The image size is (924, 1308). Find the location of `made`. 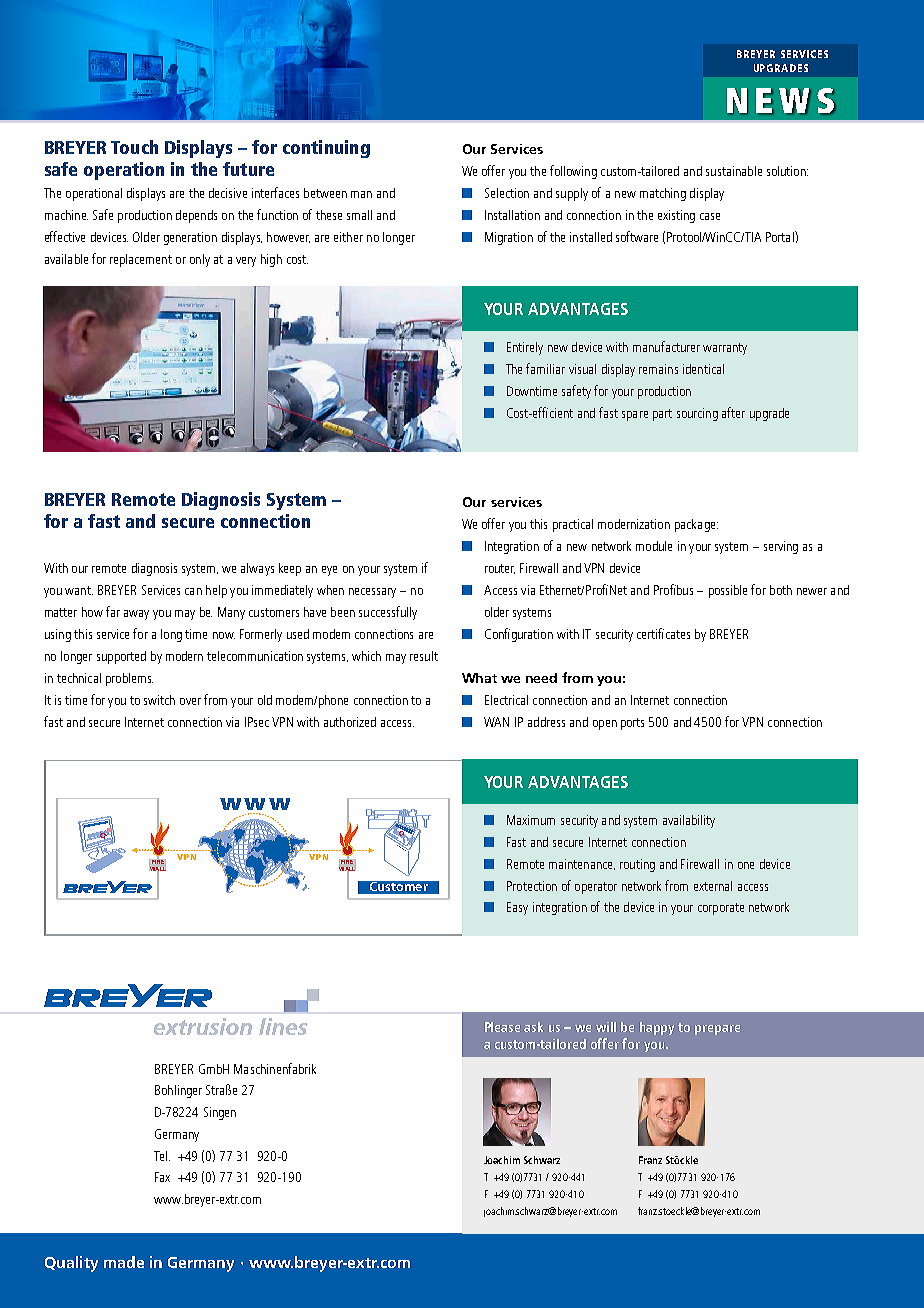

made is located at coordinates (124, 1262).
